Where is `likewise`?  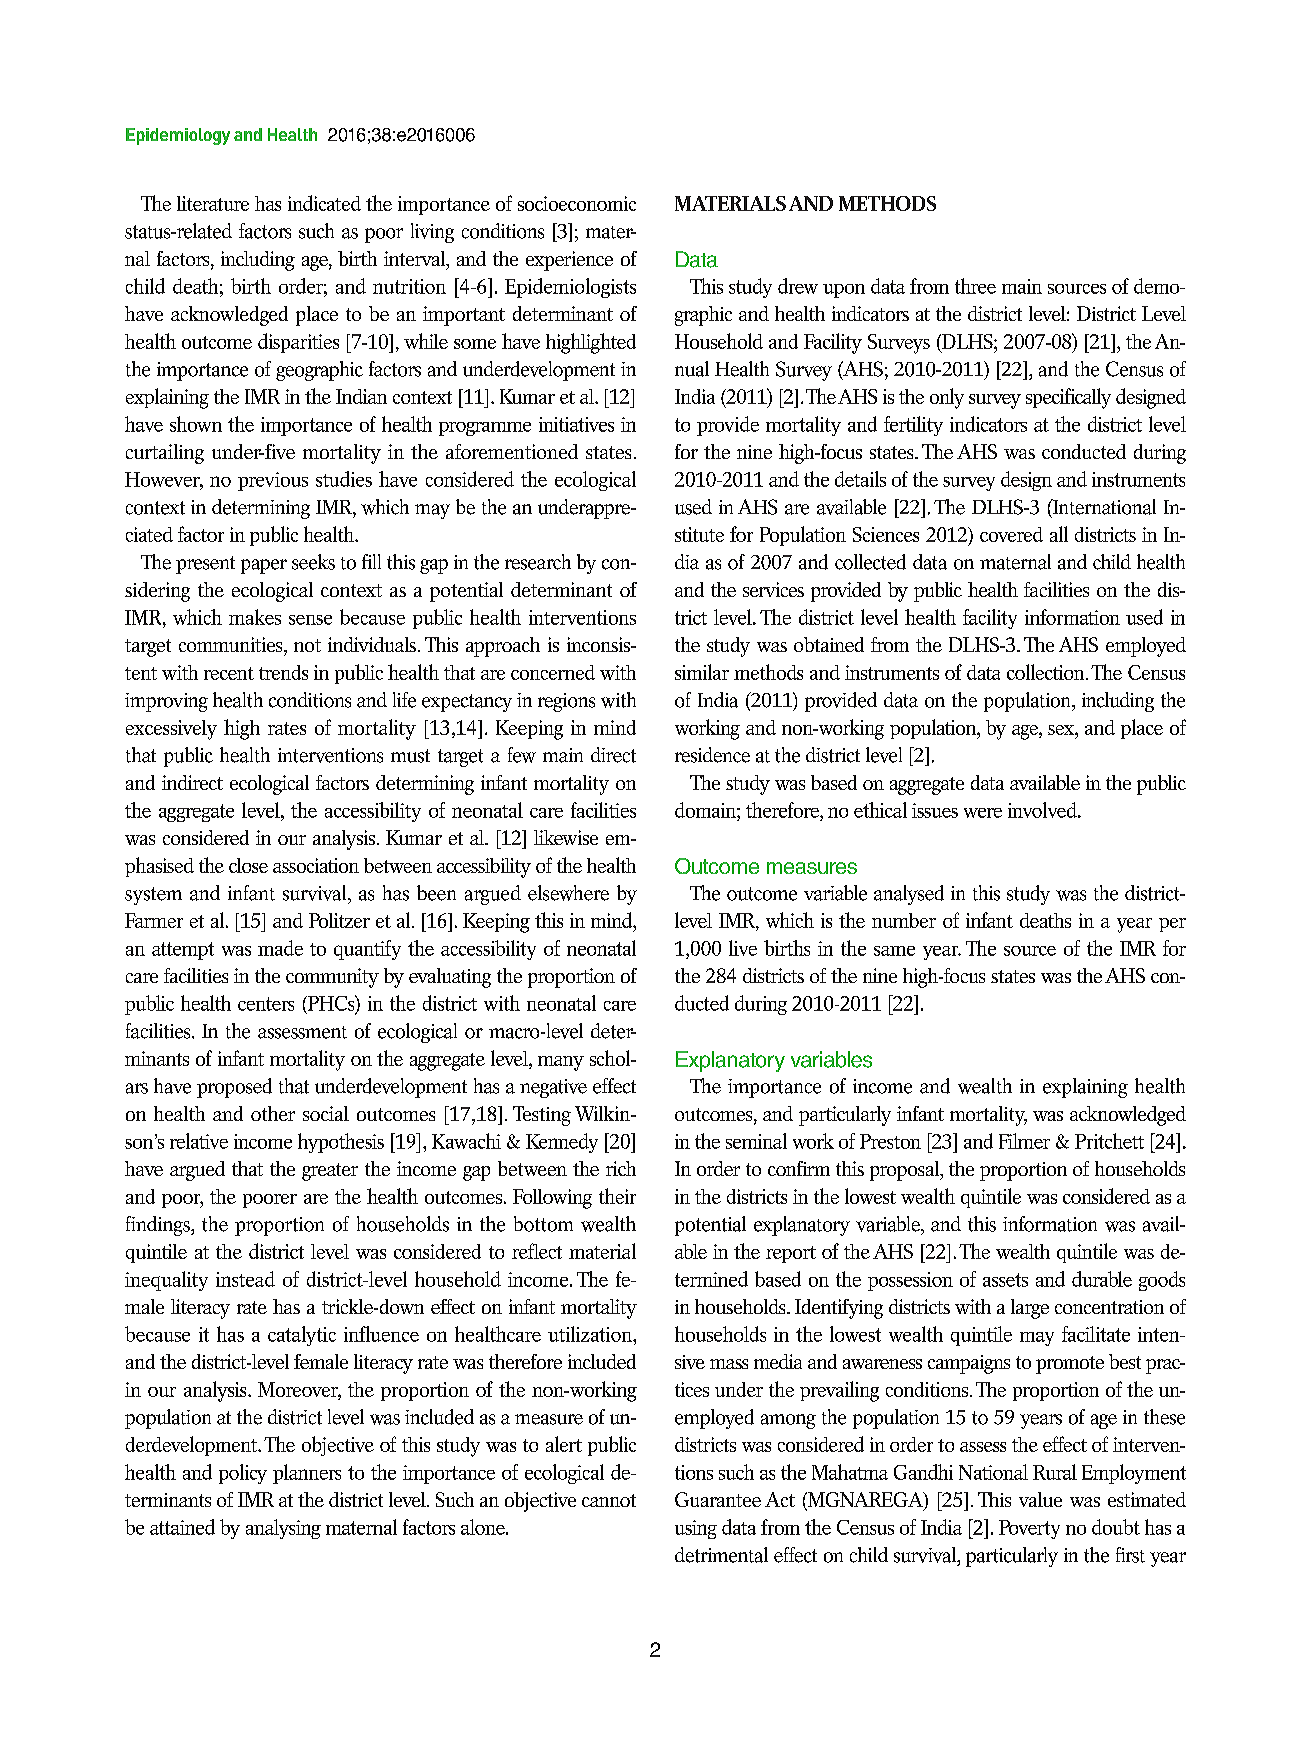
likewise is located at coordinates (566, 837).
